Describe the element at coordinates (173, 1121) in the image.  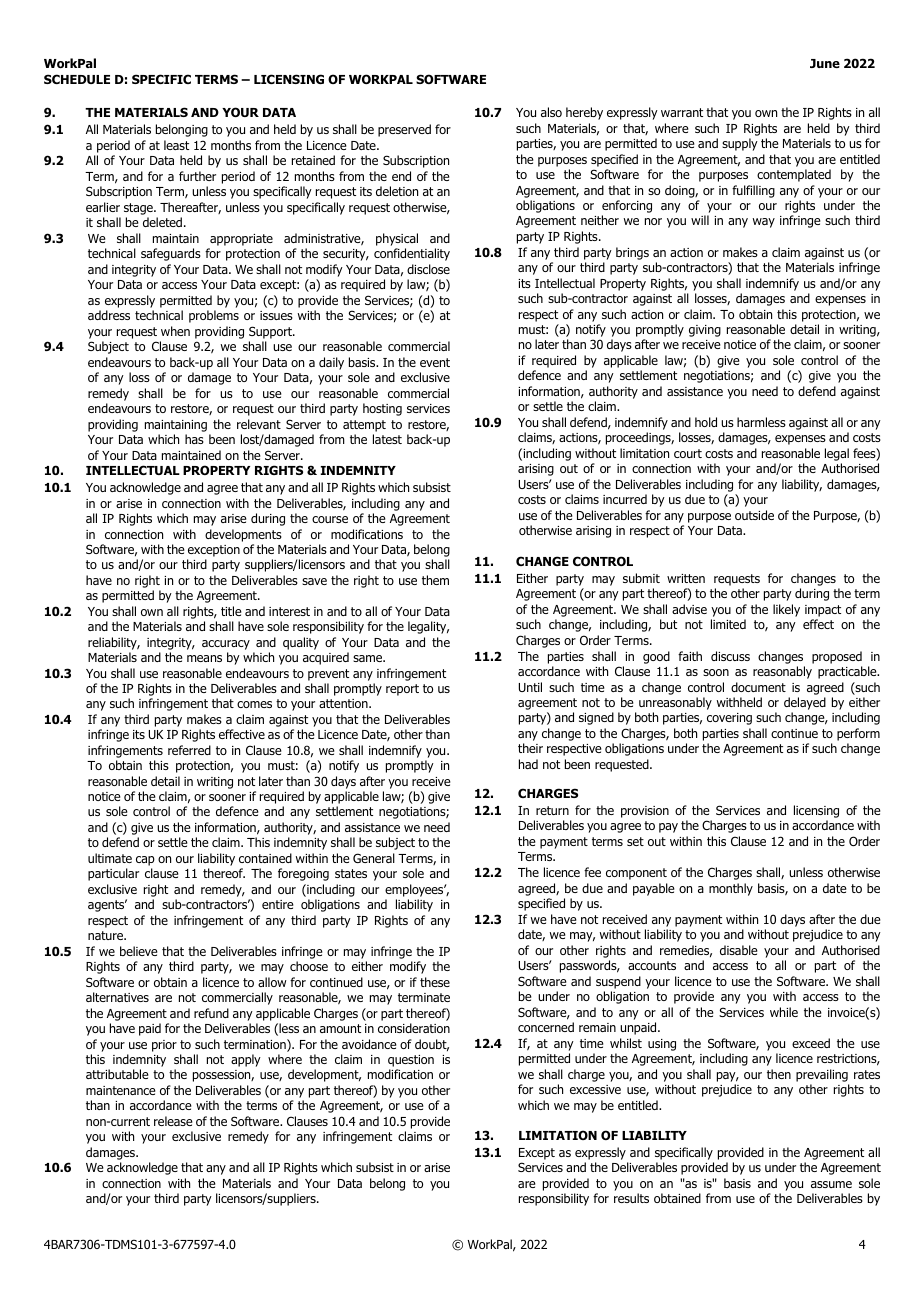
I see `release` at that location.
